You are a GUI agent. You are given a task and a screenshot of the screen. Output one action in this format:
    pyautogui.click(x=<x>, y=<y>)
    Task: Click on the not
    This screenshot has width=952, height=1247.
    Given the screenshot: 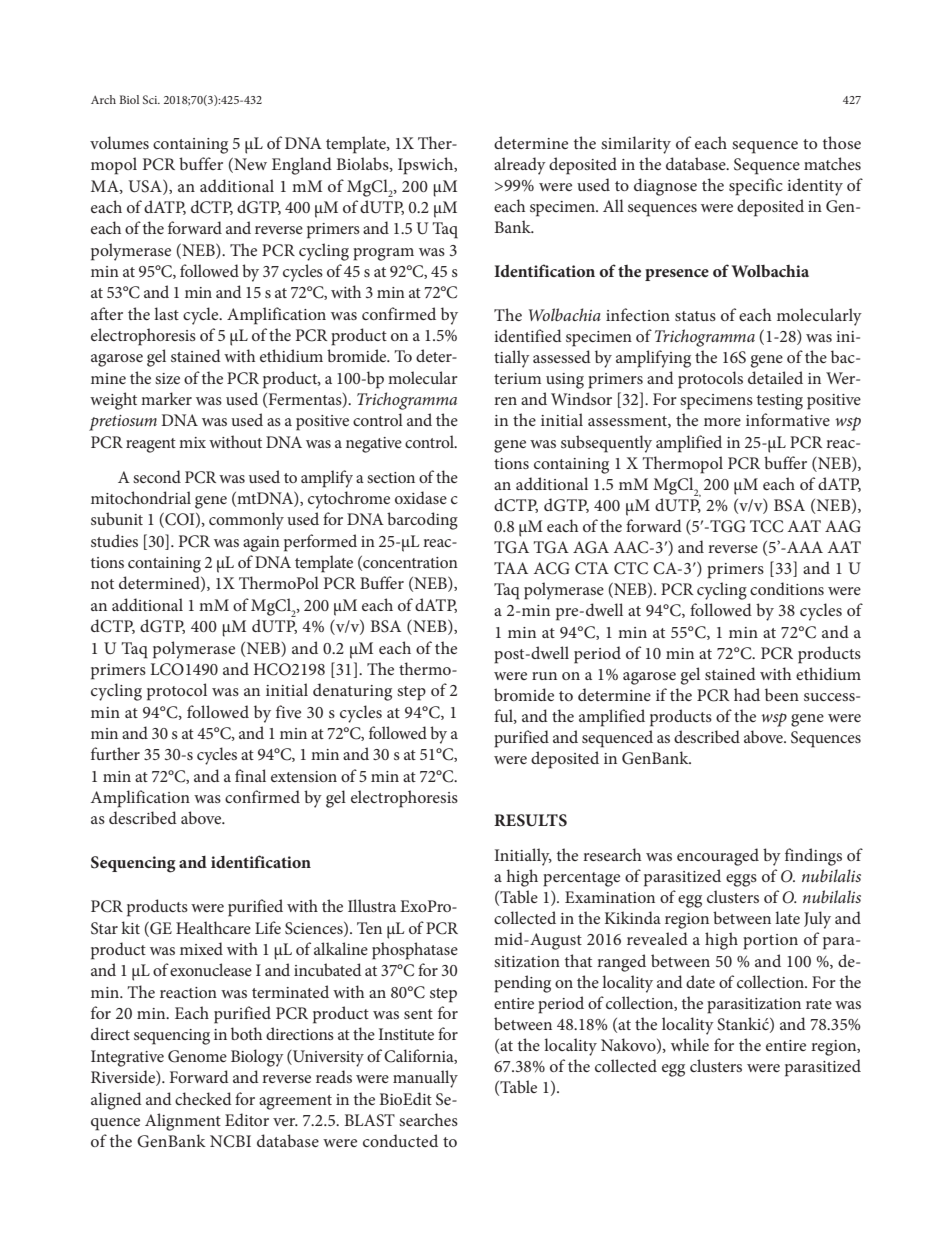 What is the action you would take?
    pyautogui.click(x=102, y=584)
